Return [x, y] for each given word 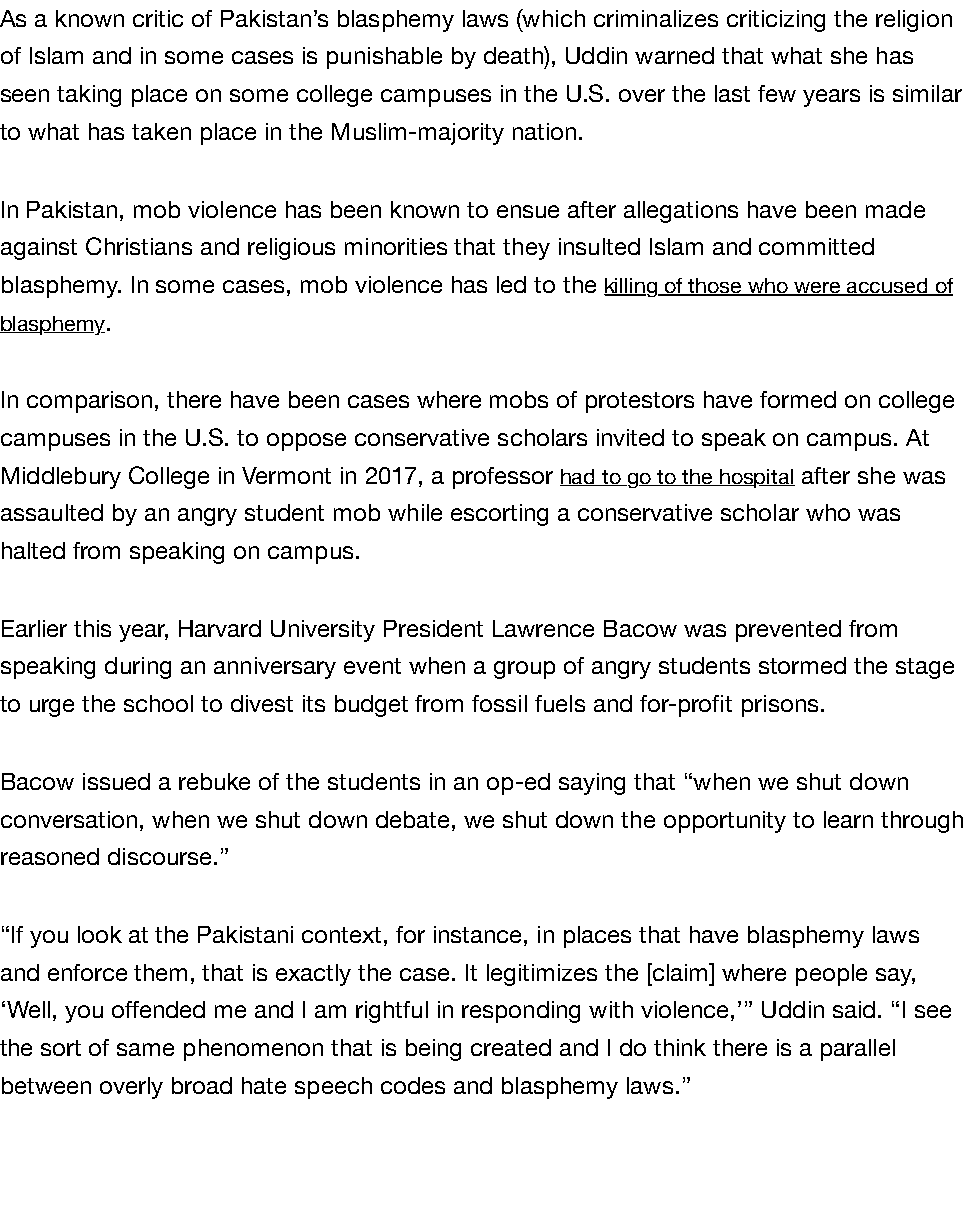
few [777, 93]
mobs [519, 399]
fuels [560, 703]
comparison [89, 402]
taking [89, 96]
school [158, 703]
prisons [780, 706]
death [514, 55]
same [145, 1049]
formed [798, 399]
